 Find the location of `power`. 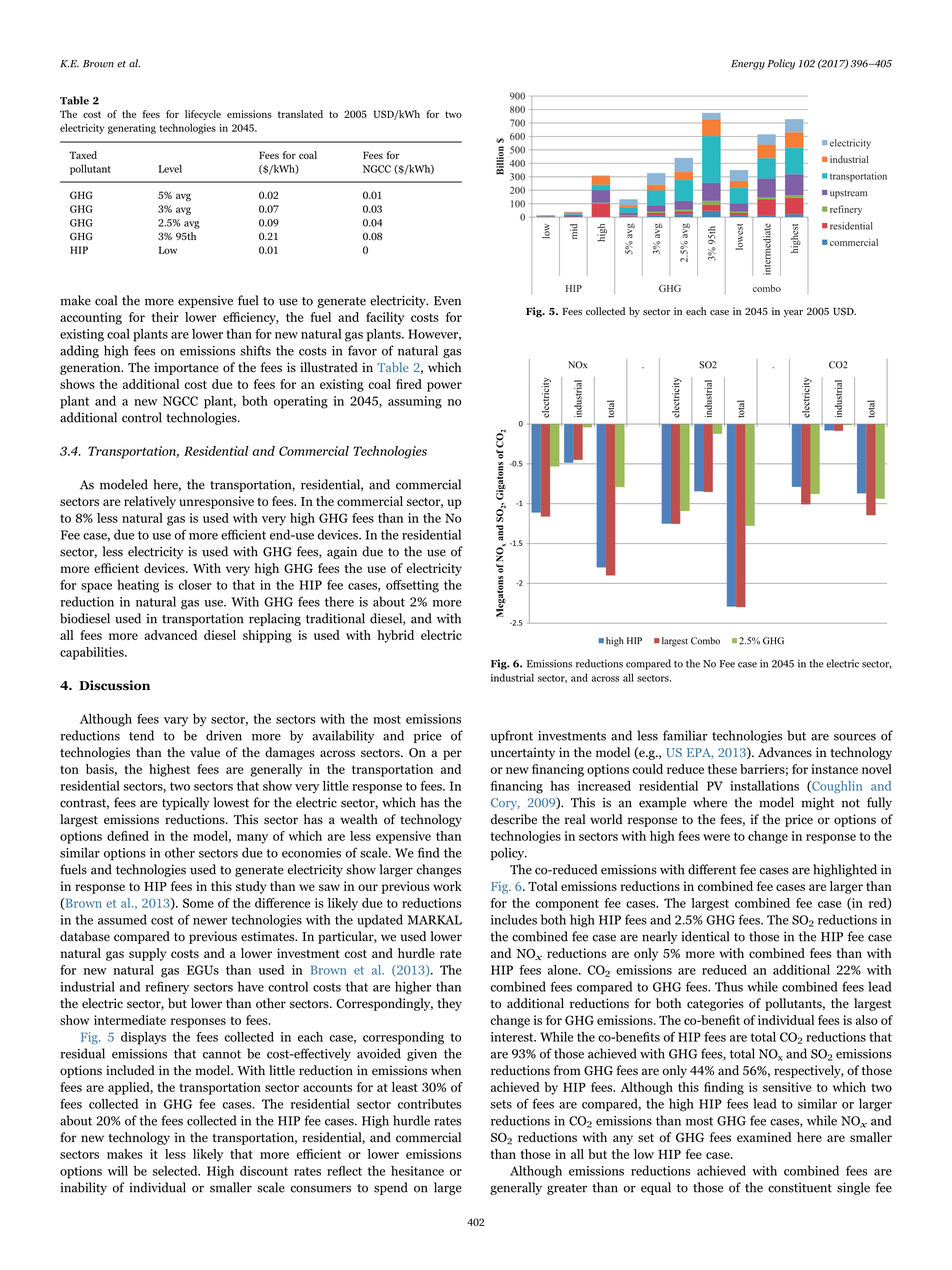

power is located at coordinates (444, 387).
